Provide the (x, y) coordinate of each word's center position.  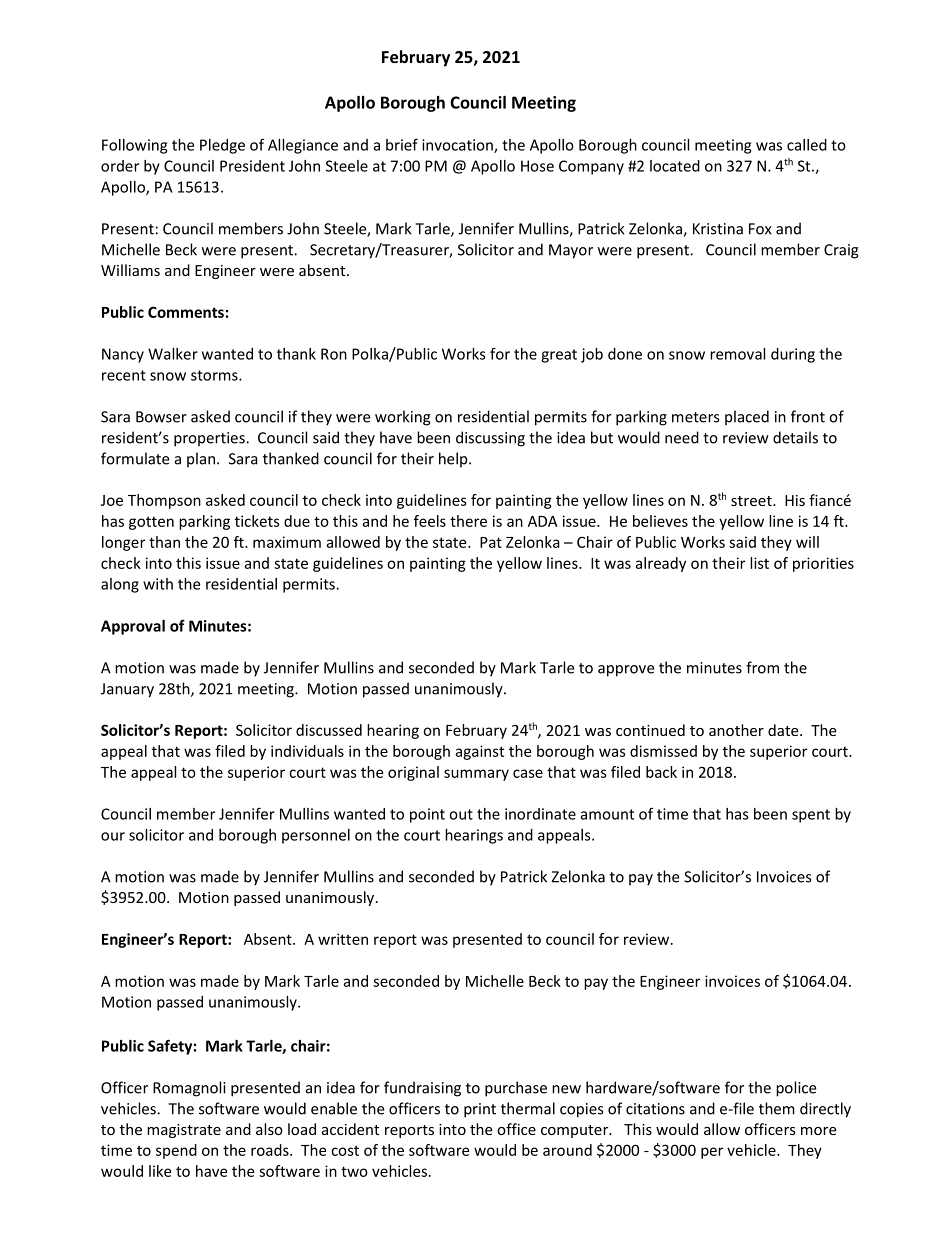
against (479, 752)
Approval (133, 627)
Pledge (222, 146)
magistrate (184, 1131)
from (762, 667)
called (807, 145)
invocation (458, 146)
